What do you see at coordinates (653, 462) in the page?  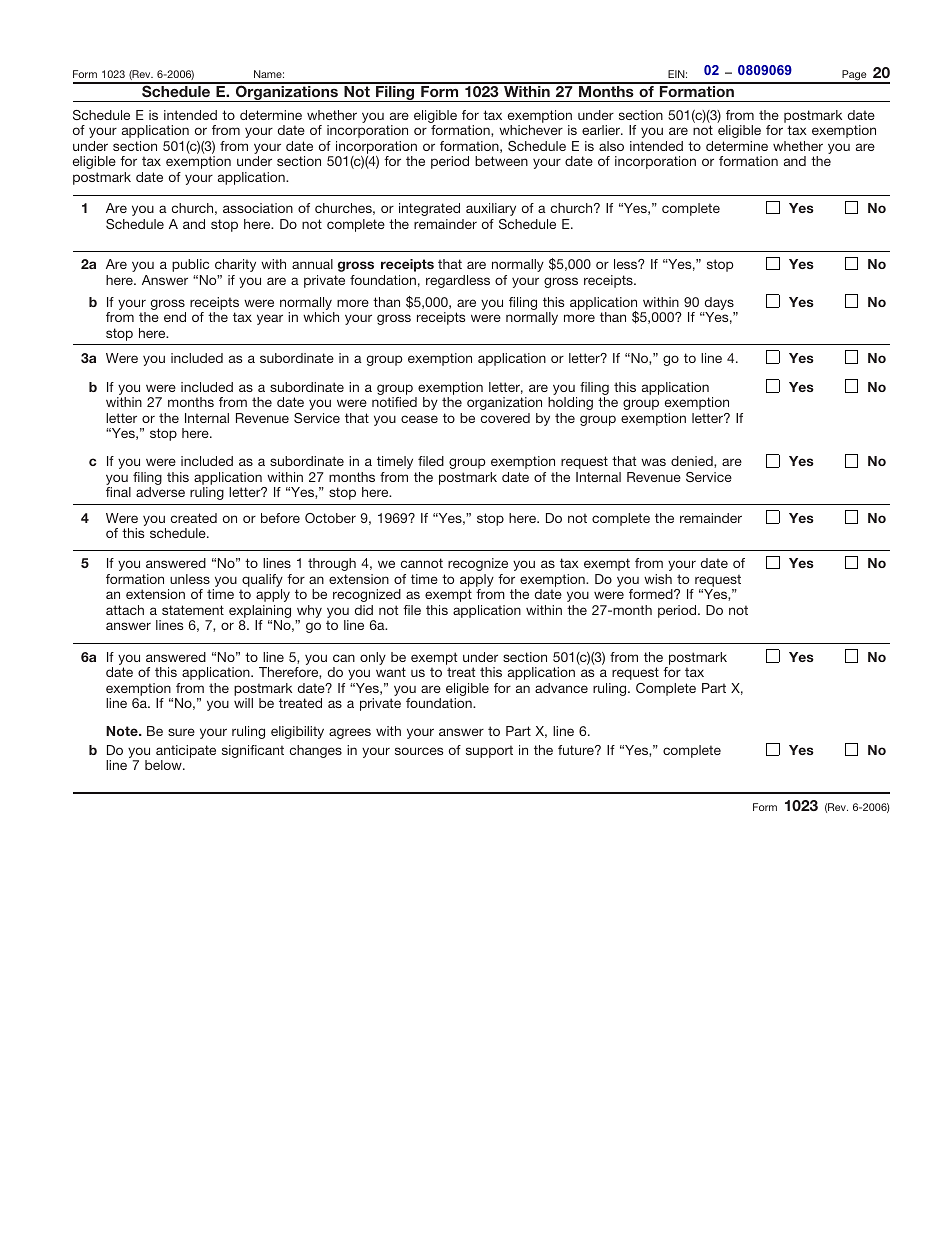 I see `was` at bounding box center [653, 462].
